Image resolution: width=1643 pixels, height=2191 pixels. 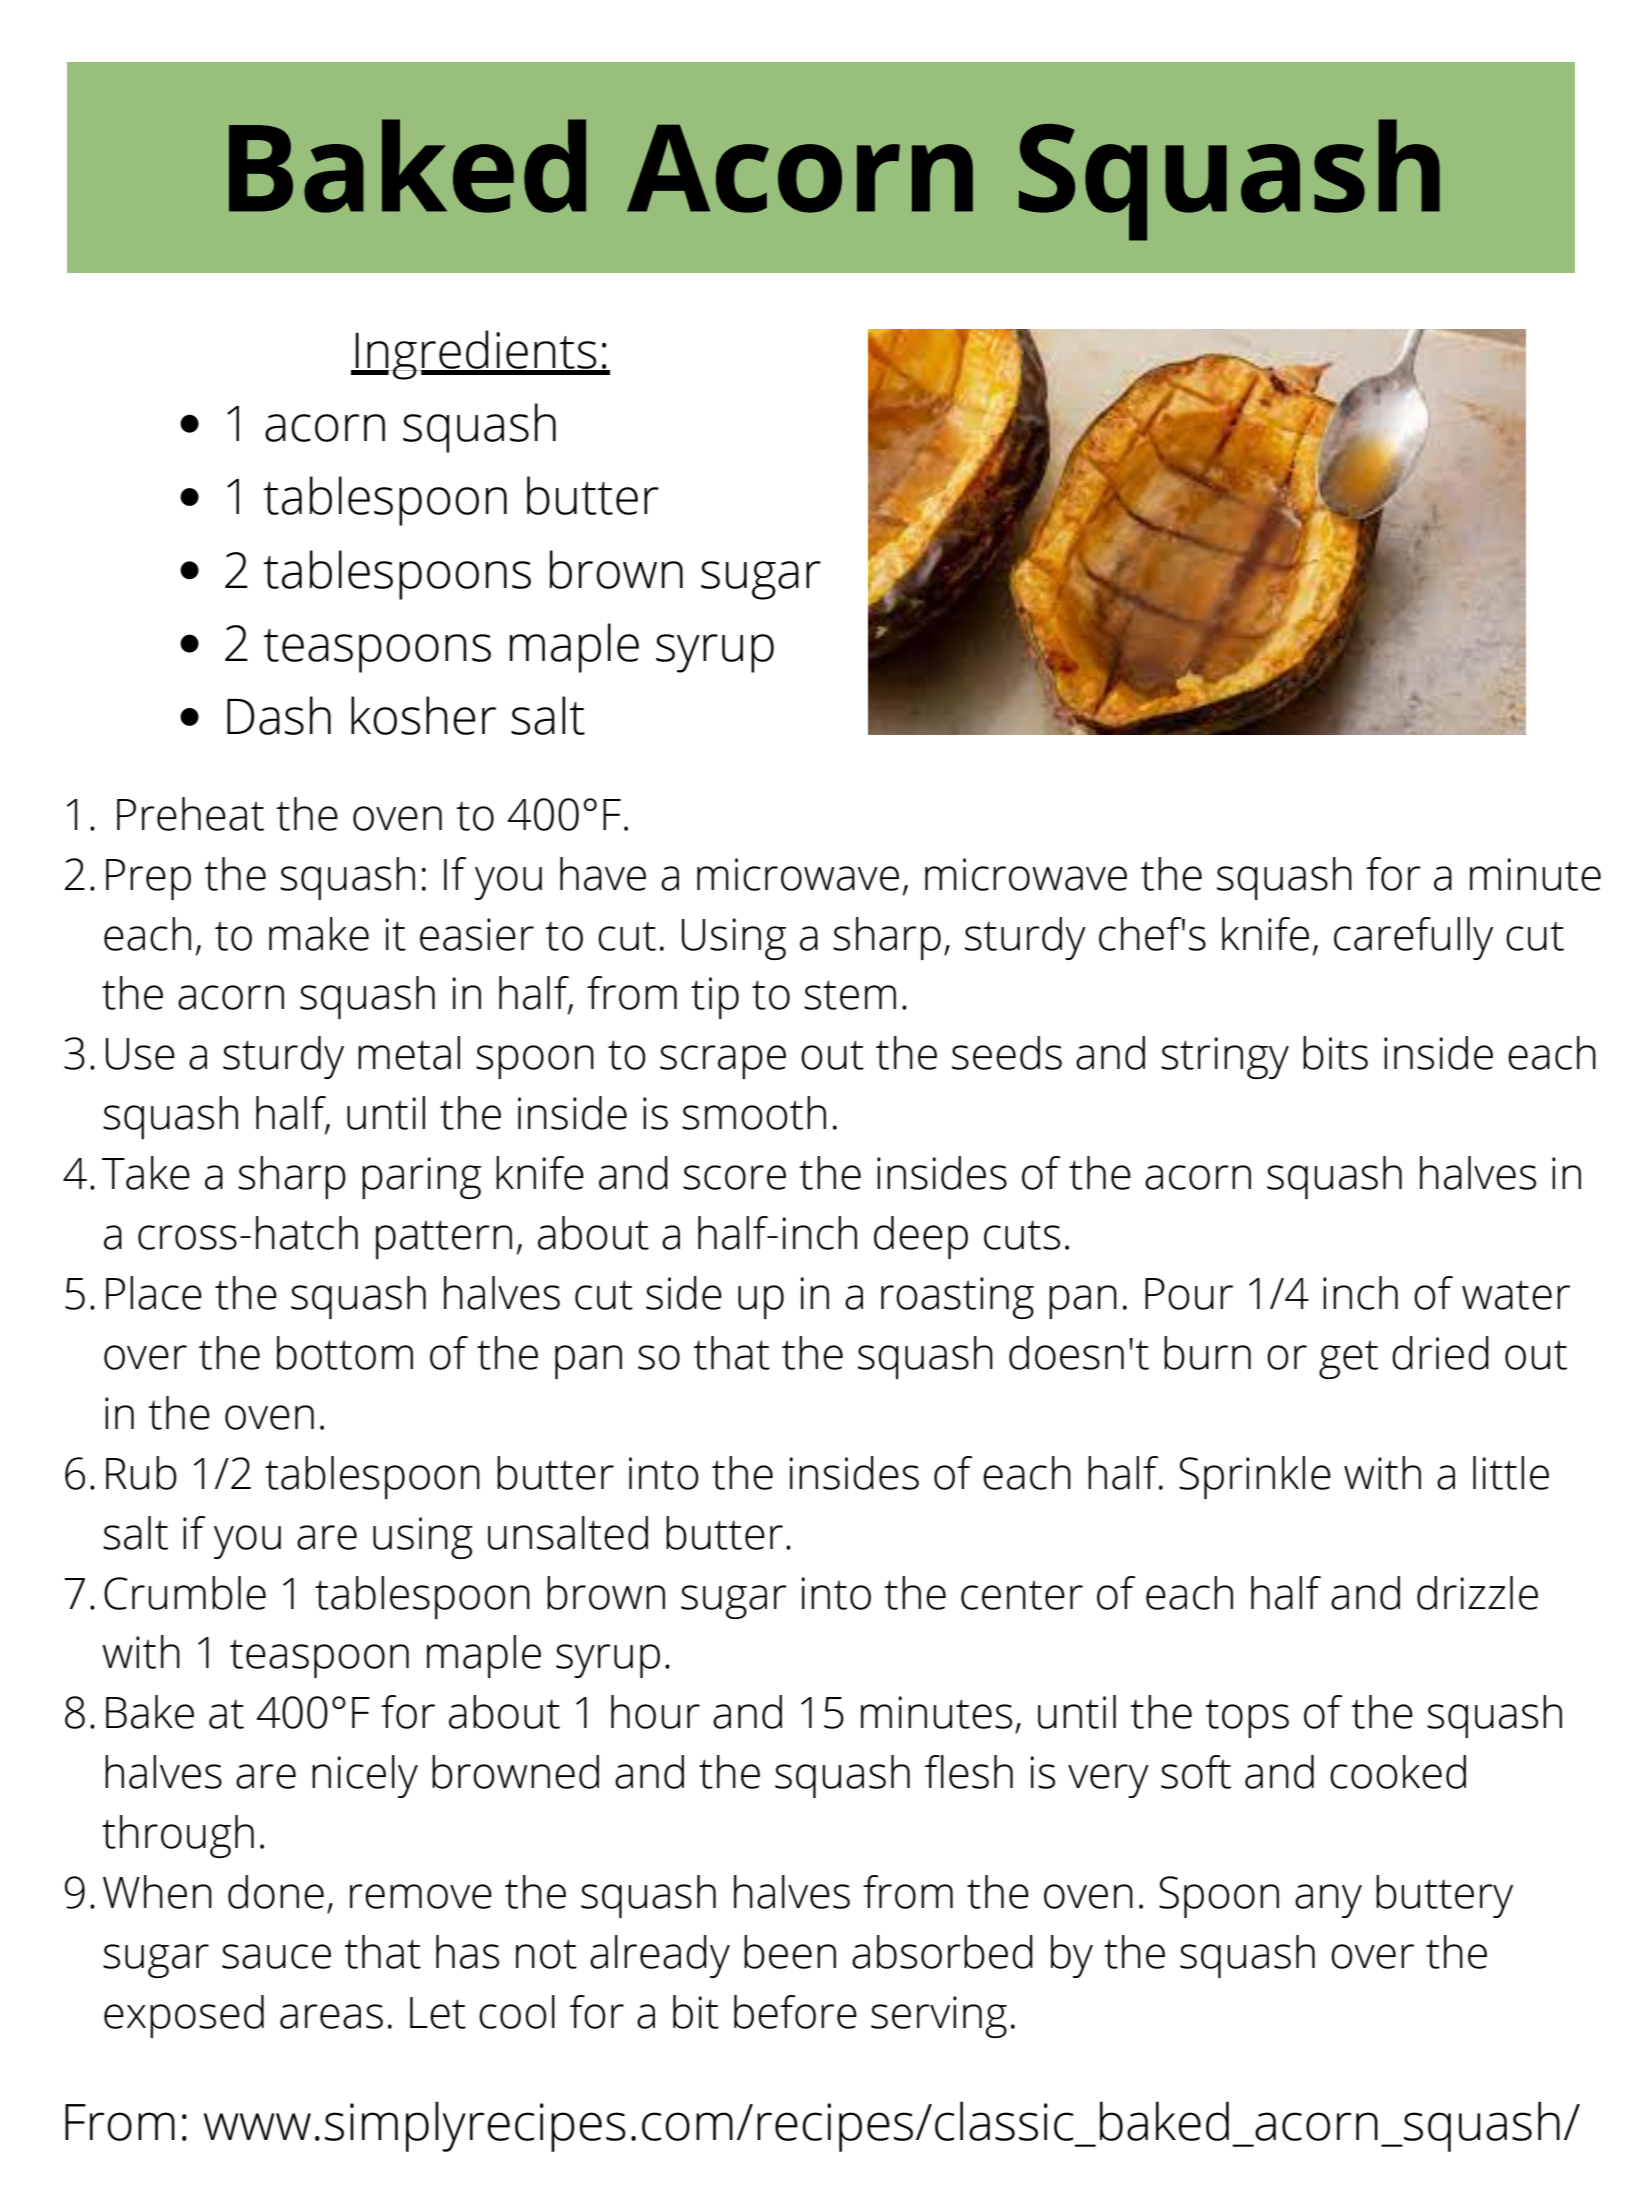 What do you see at coordinates (345, 1353) in the document?
I see `bottom` at bounding box center [345, 1353].
